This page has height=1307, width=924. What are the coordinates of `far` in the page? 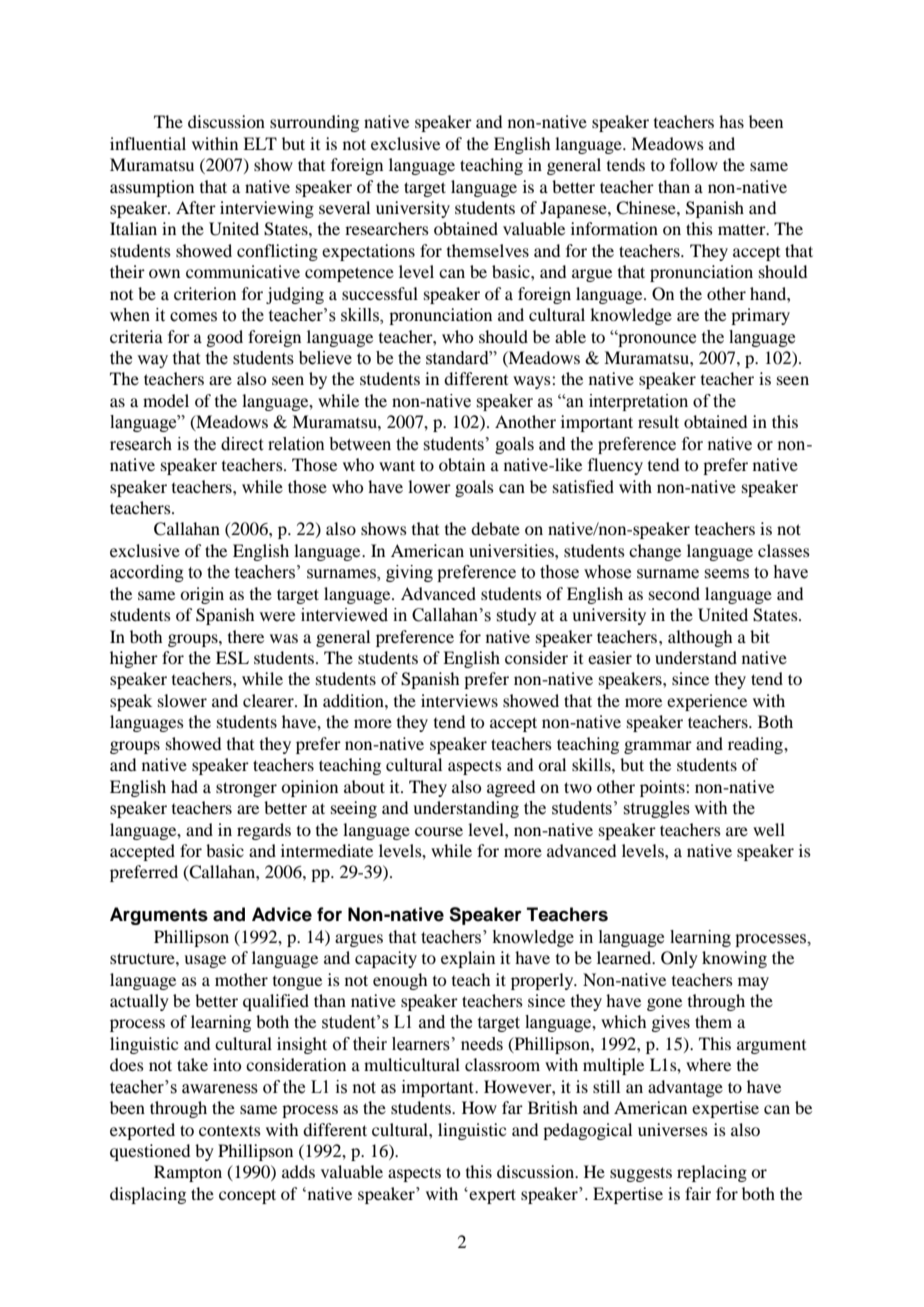 It's located at (512, 1107).
